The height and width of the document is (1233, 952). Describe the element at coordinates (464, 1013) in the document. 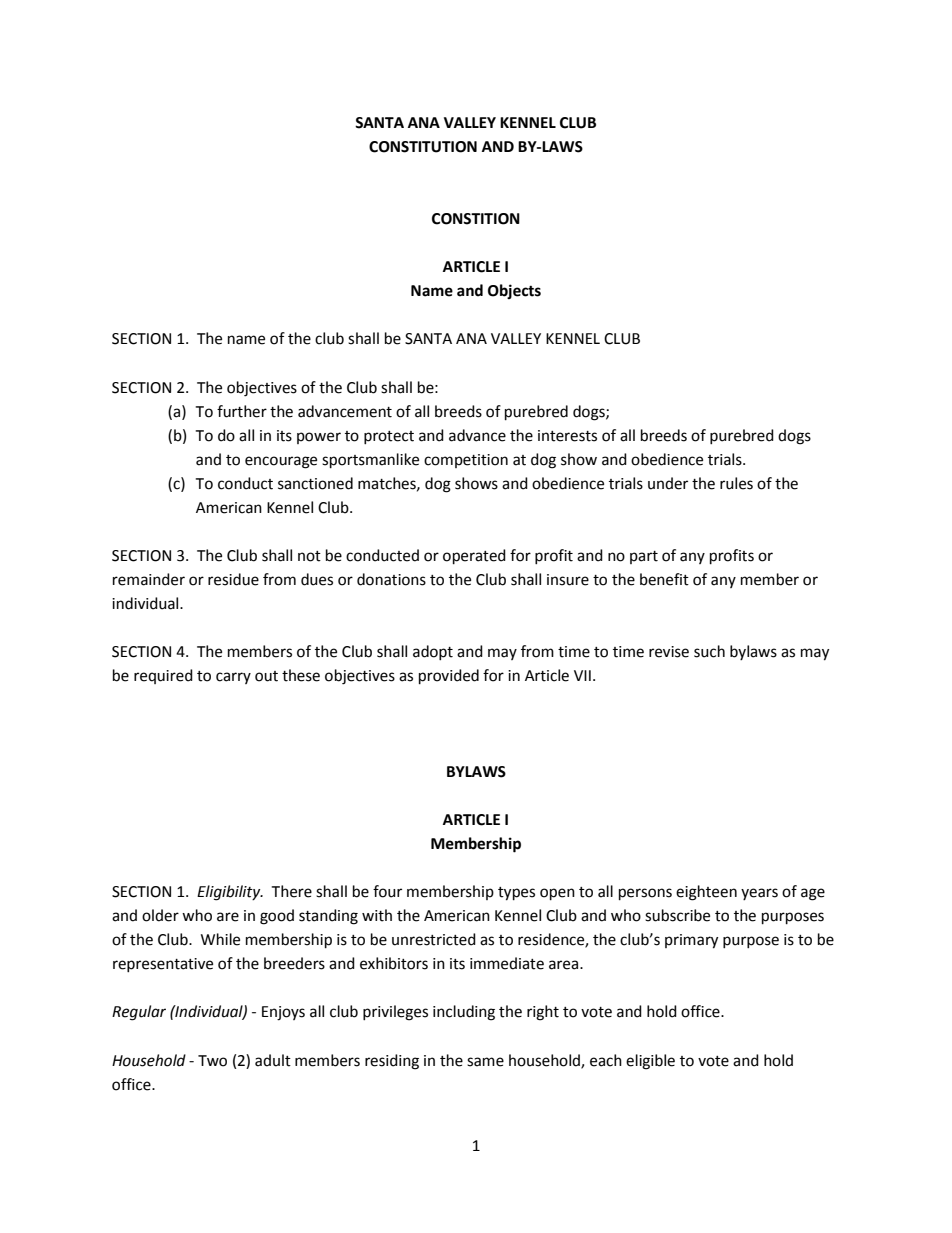

I see `including` at that location.
